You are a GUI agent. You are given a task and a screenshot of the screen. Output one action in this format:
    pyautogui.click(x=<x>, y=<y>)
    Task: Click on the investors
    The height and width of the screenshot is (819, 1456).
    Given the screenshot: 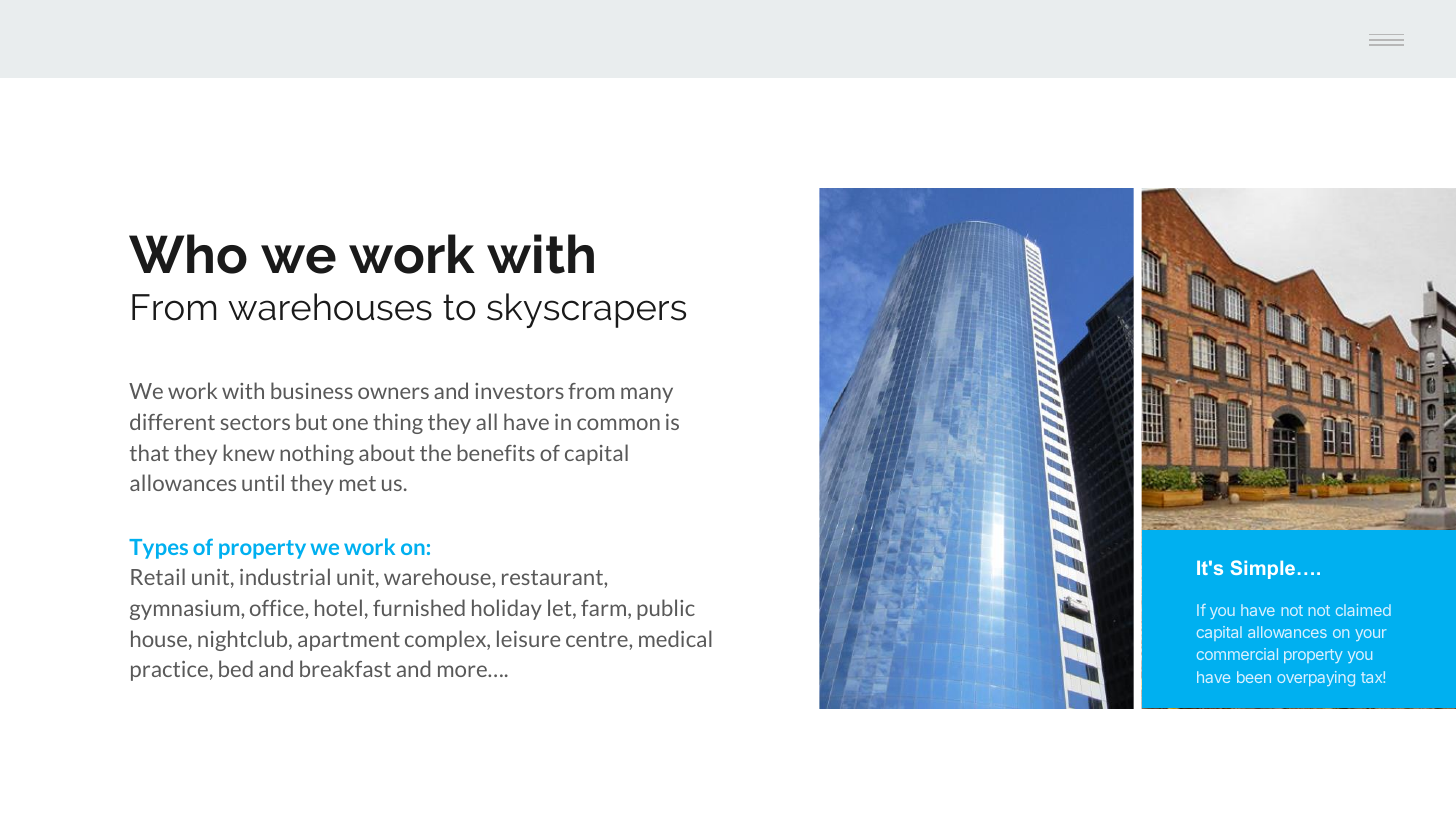 What is the action you would take?
    pyautogui.click(x=519, y=391)
